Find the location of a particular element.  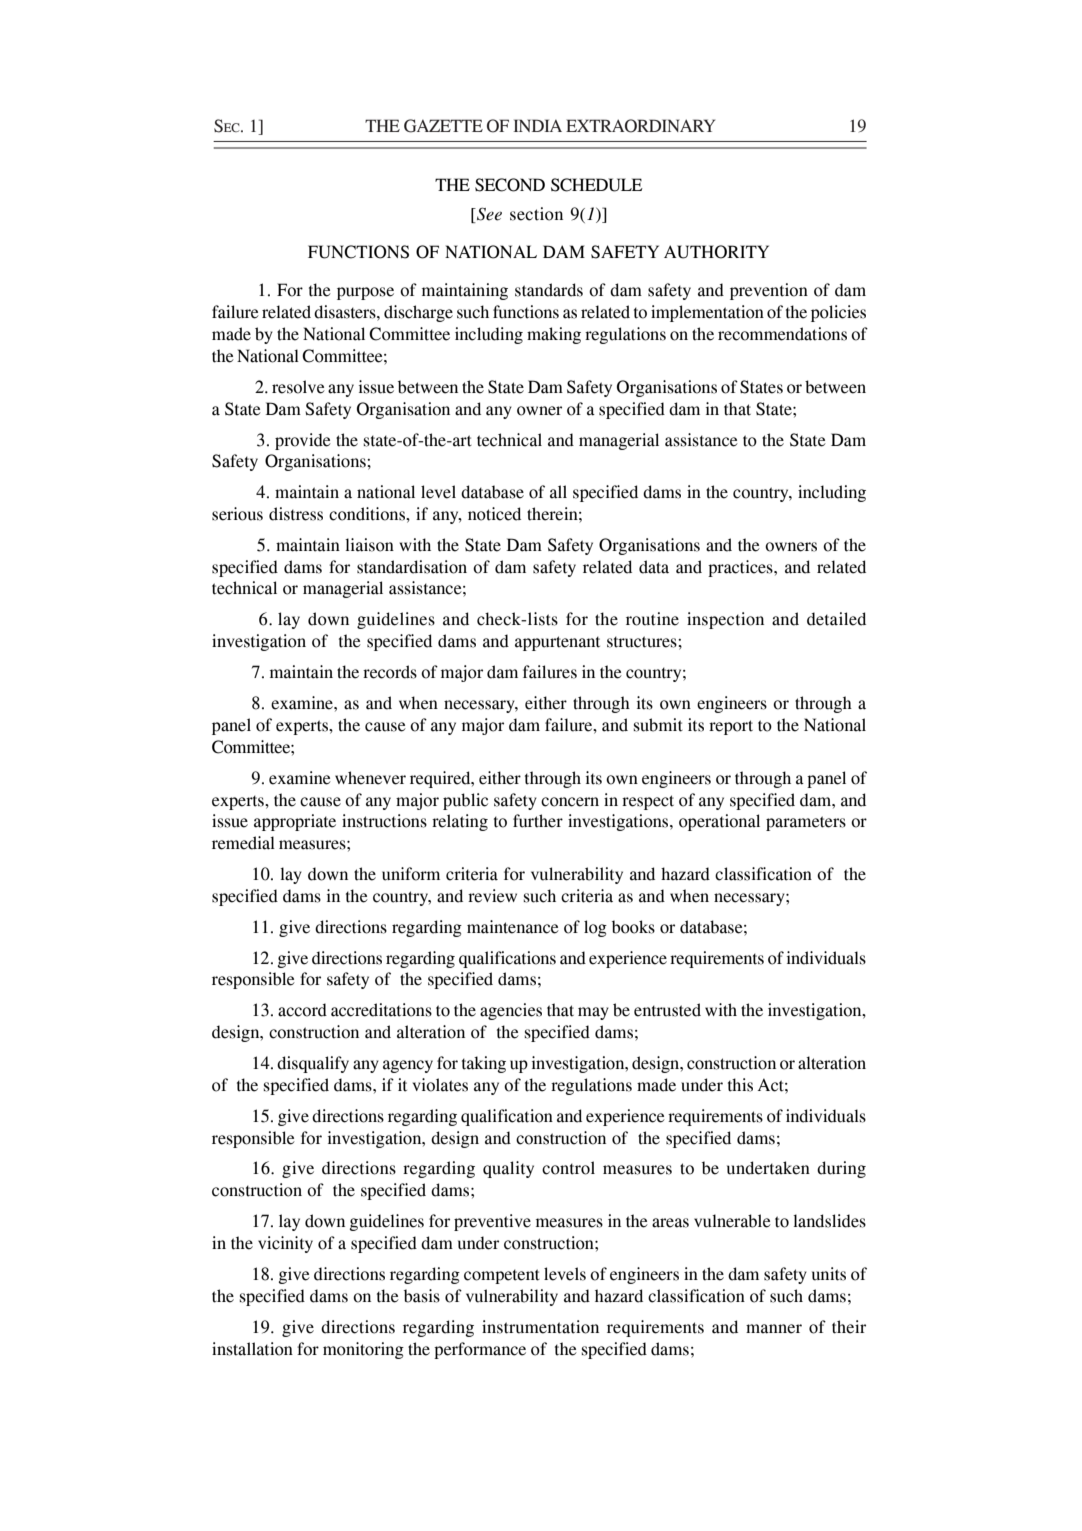

accord is located at coordinates (302, 1010).
